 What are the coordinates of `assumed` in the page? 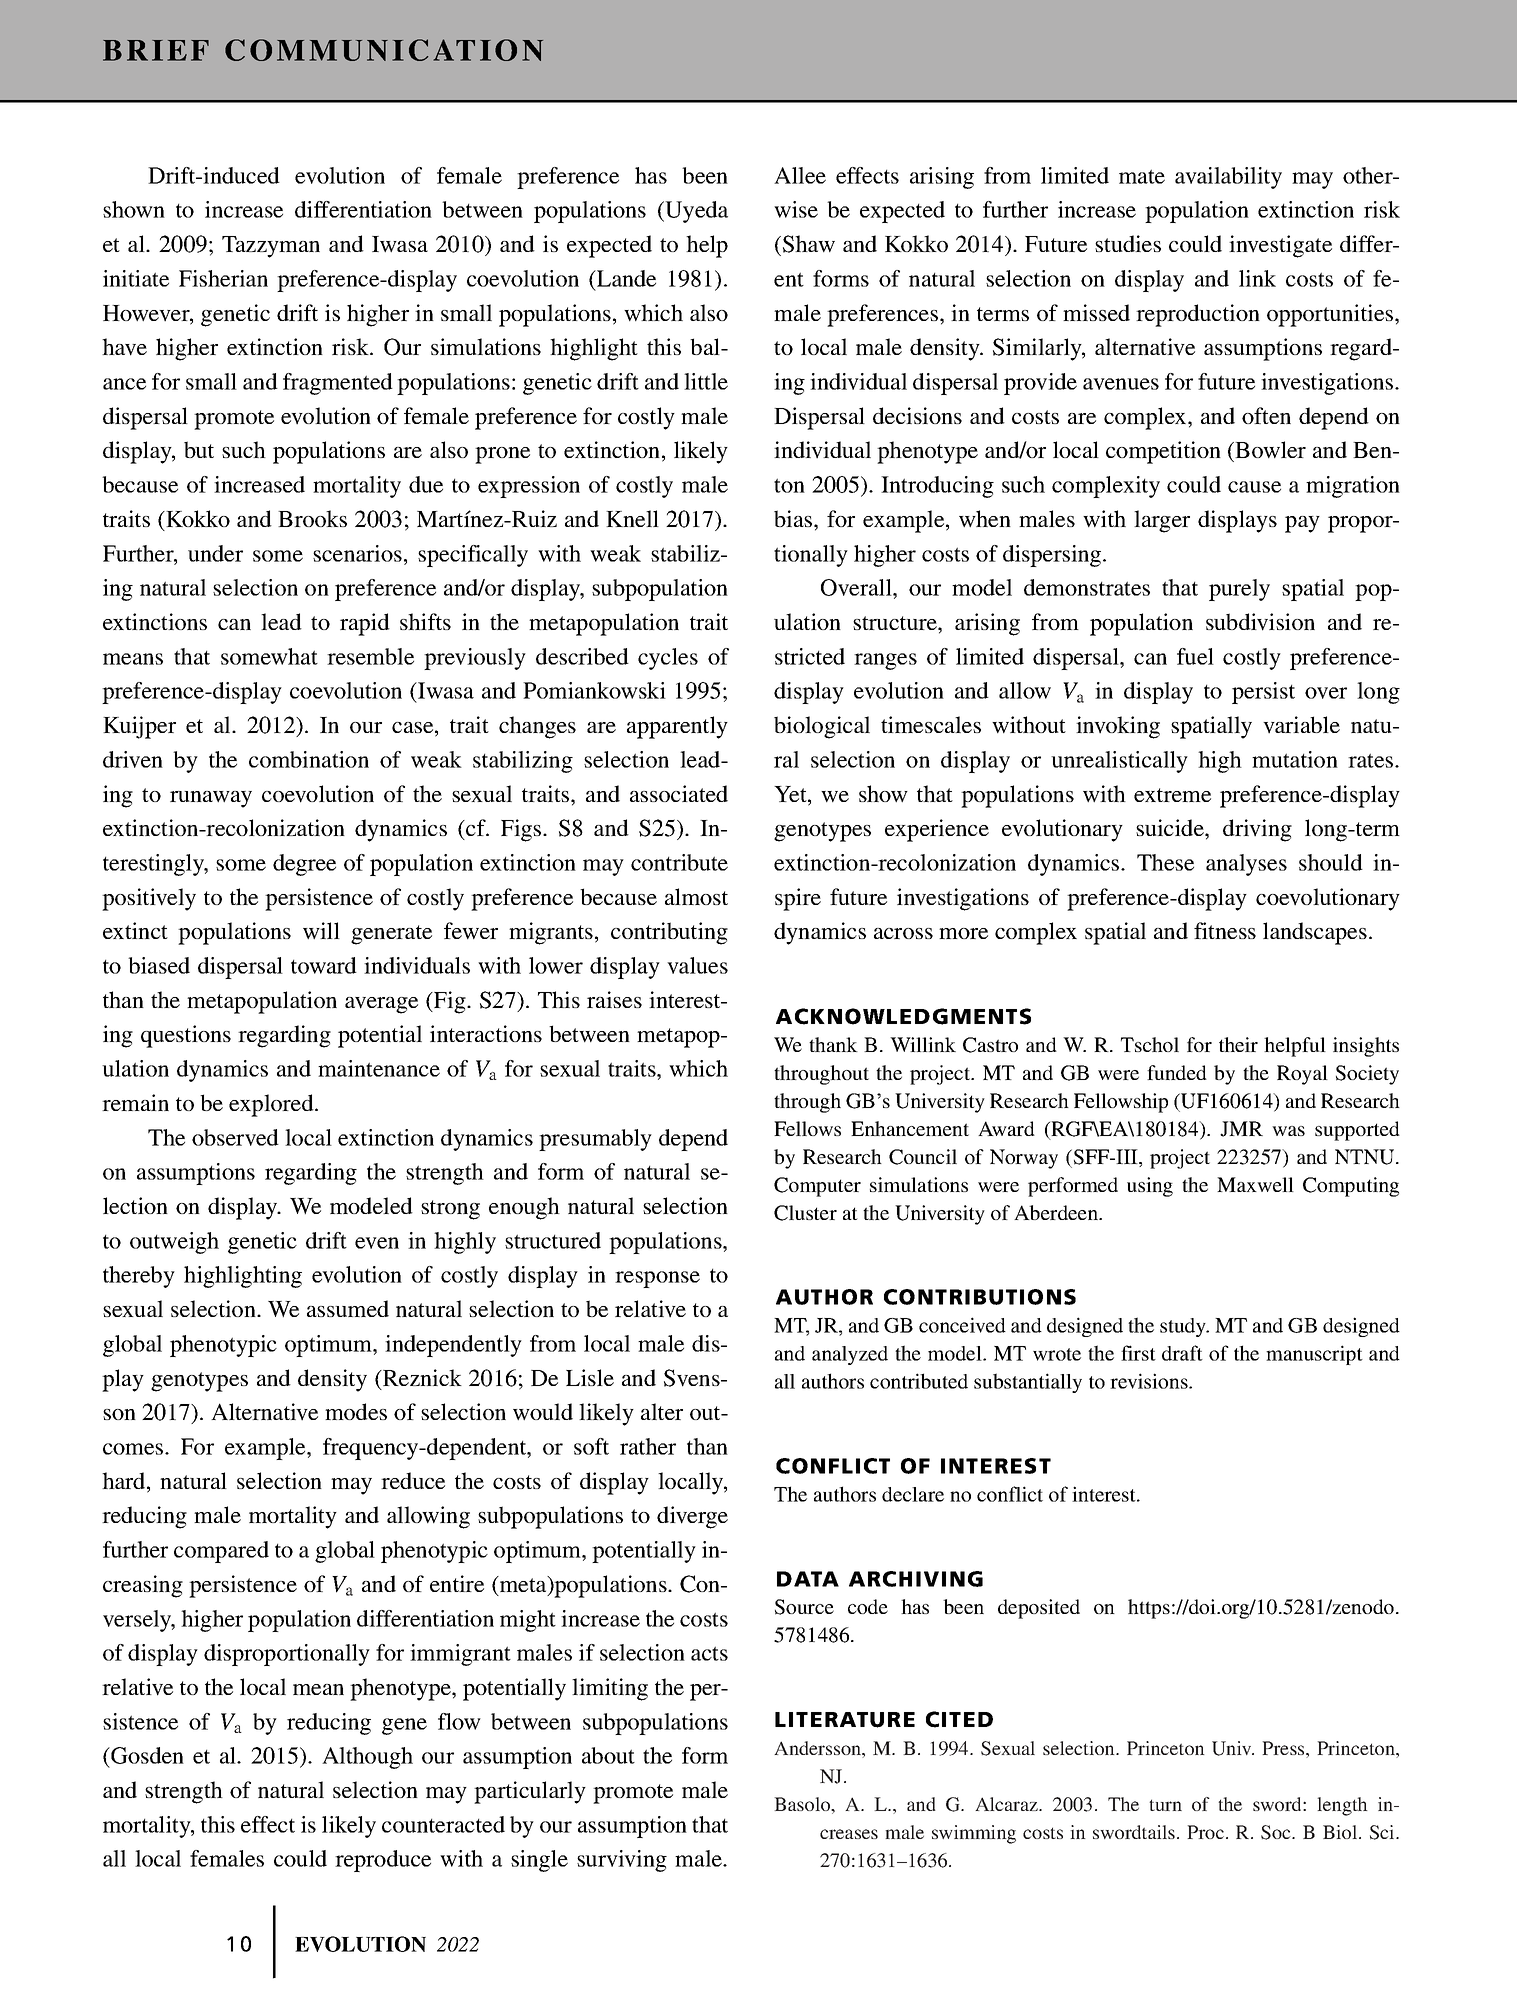 It's located at (348, 1308).
